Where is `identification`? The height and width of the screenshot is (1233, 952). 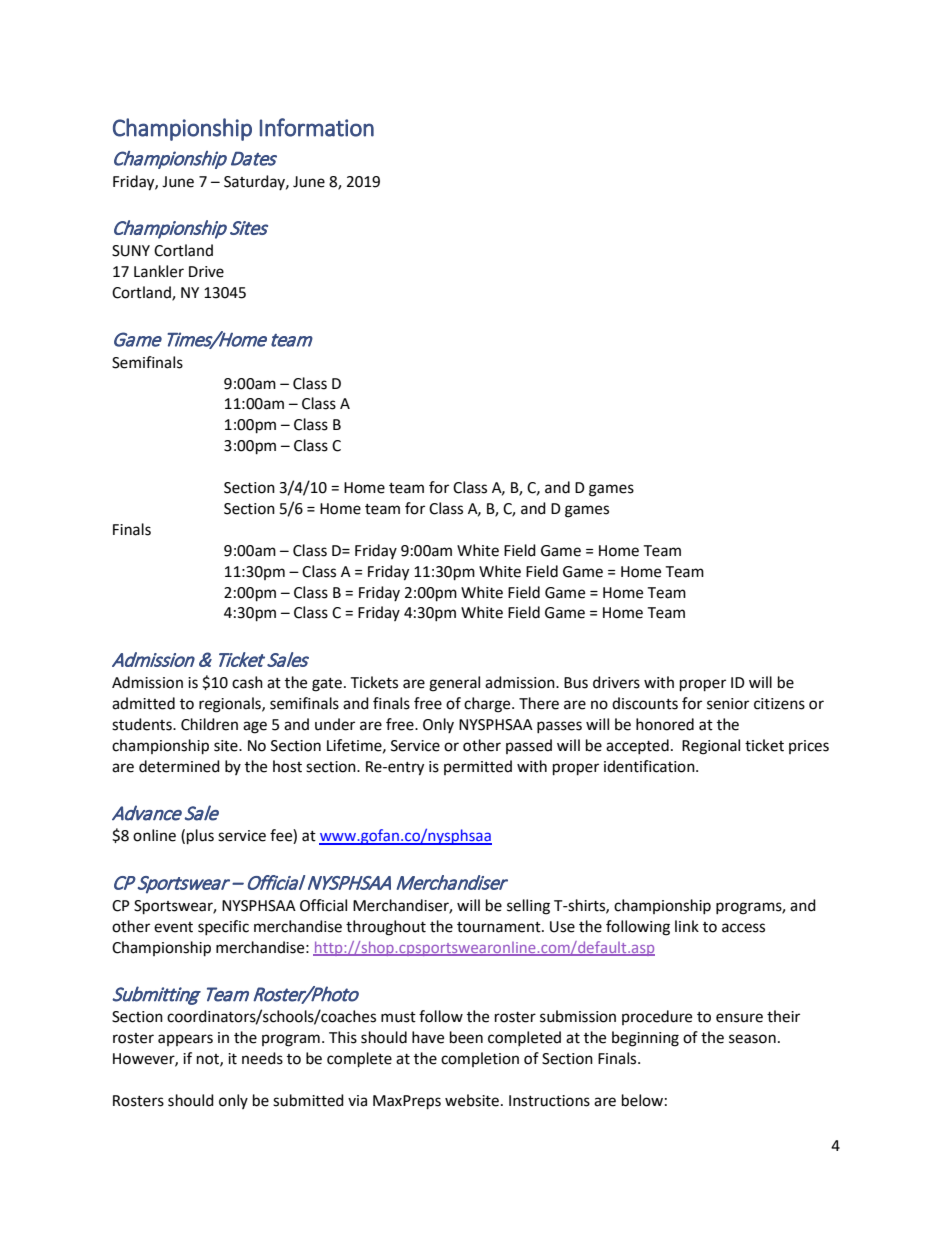
identification is located at coordinates (650, 766).
